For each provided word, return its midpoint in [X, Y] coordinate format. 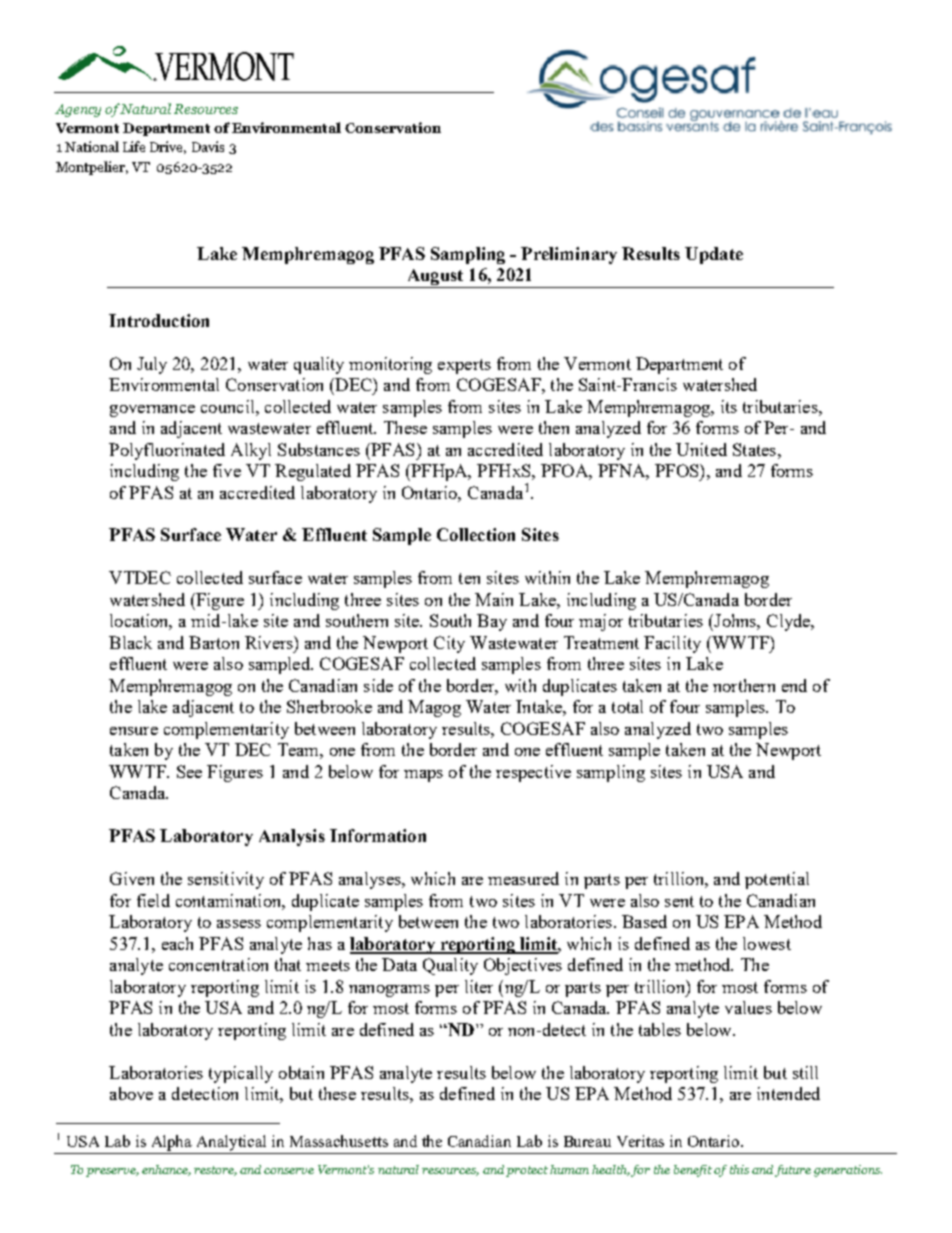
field [153, 900]
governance [152, 411]
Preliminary [569, 255]
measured [523, 878]
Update [714, 255]
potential [777, 880]
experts [464, 366]
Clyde [790, 622]
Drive [168, 147]
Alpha [172, 1143]
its [729, 406]
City [449, 644]
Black [130, 642]
